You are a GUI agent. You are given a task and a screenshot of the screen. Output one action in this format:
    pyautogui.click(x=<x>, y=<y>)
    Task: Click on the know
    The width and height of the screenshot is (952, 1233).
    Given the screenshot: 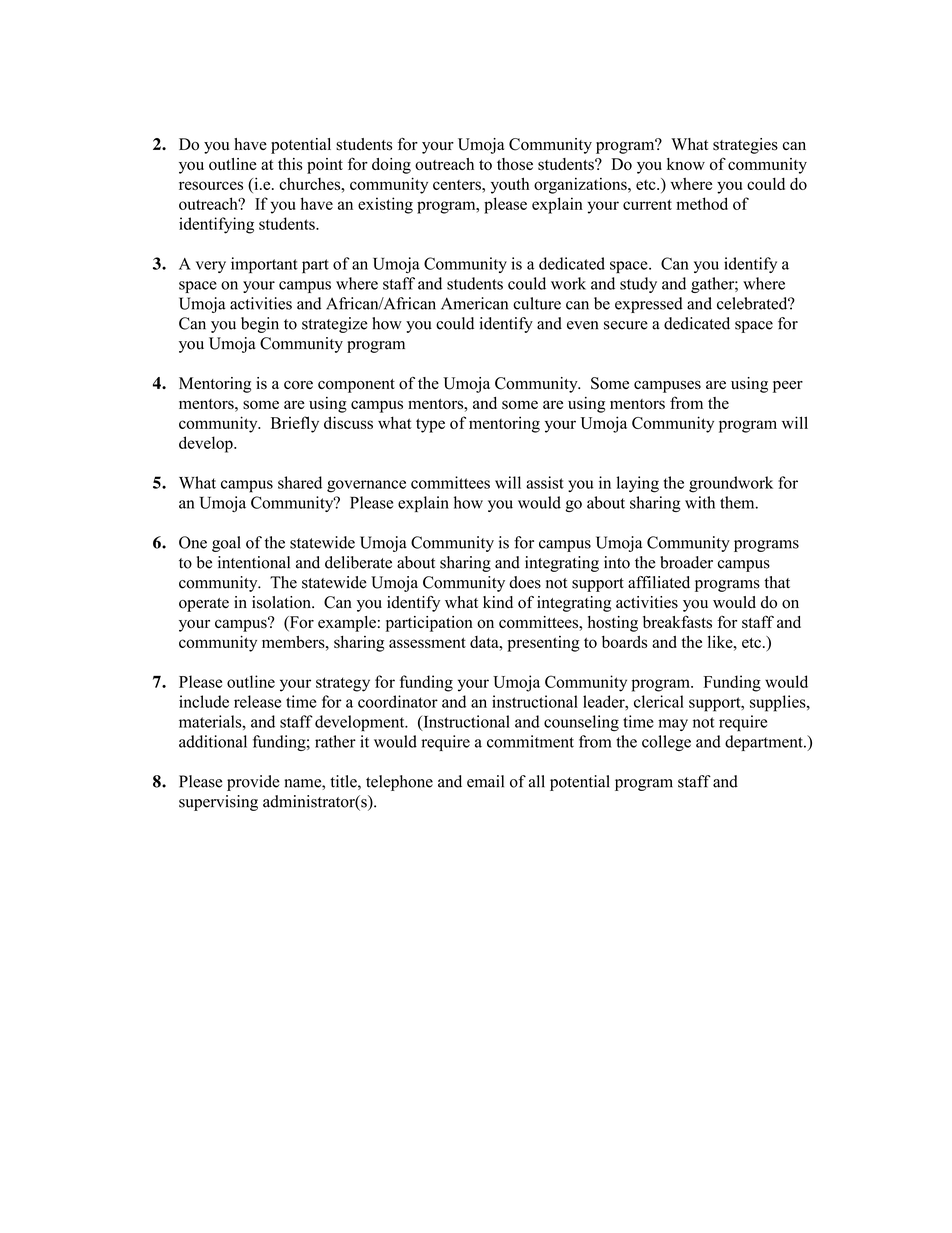 What is the action you would take?
    pyautogui.click(x=686, y=164)
